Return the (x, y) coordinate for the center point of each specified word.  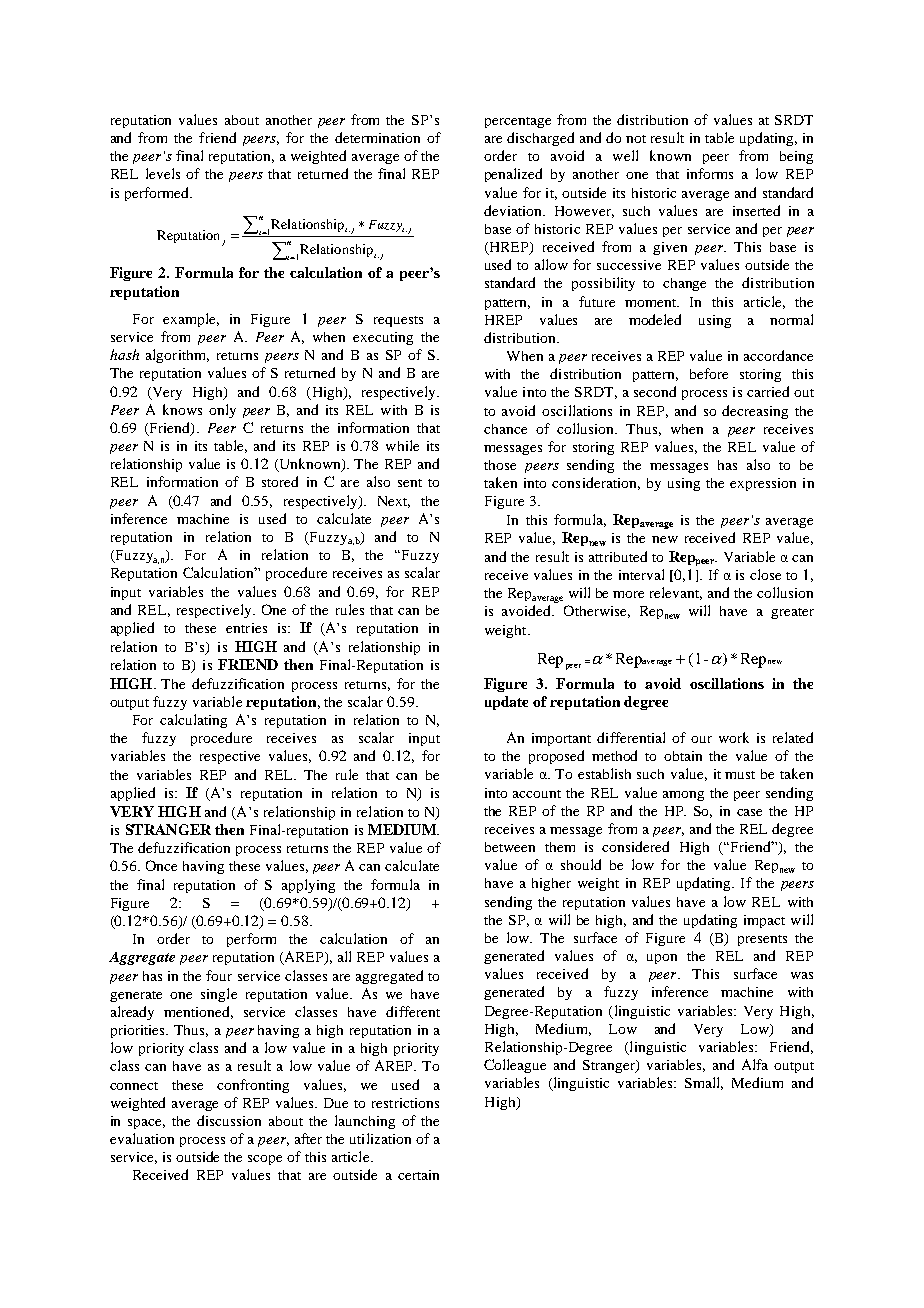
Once (161, 865)
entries (246, 628)
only (222, 411)
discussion (229, 1120)
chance (505, 429)
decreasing (755, 412)
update (506, 703)
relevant (676, 593)
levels (163, 173)
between (510, 847)
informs (710, 173)
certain (418, 1175)
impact (764, 921)
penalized (513, 175)
